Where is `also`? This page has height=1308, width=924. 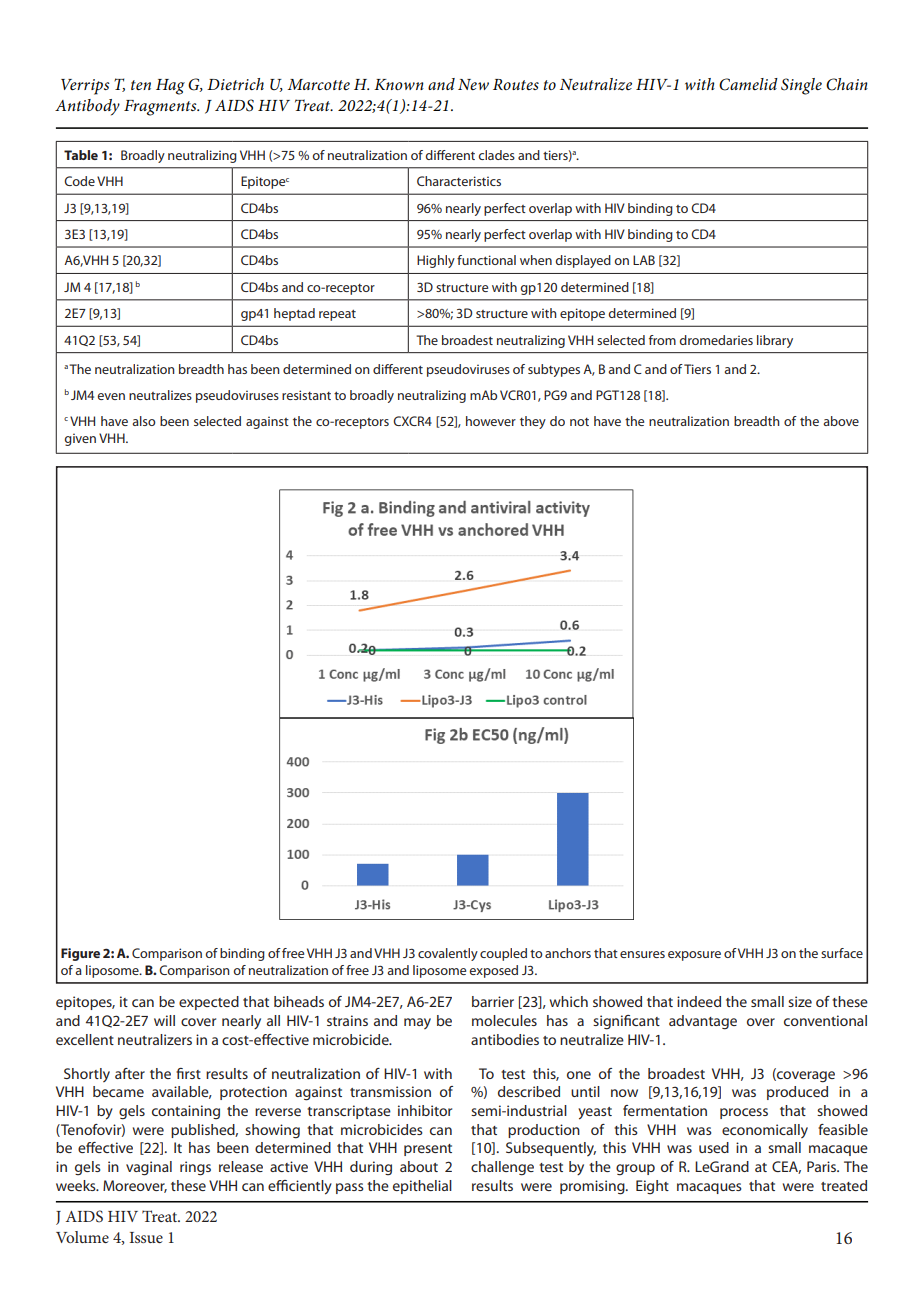 also is located at coordinates (144, 421).
